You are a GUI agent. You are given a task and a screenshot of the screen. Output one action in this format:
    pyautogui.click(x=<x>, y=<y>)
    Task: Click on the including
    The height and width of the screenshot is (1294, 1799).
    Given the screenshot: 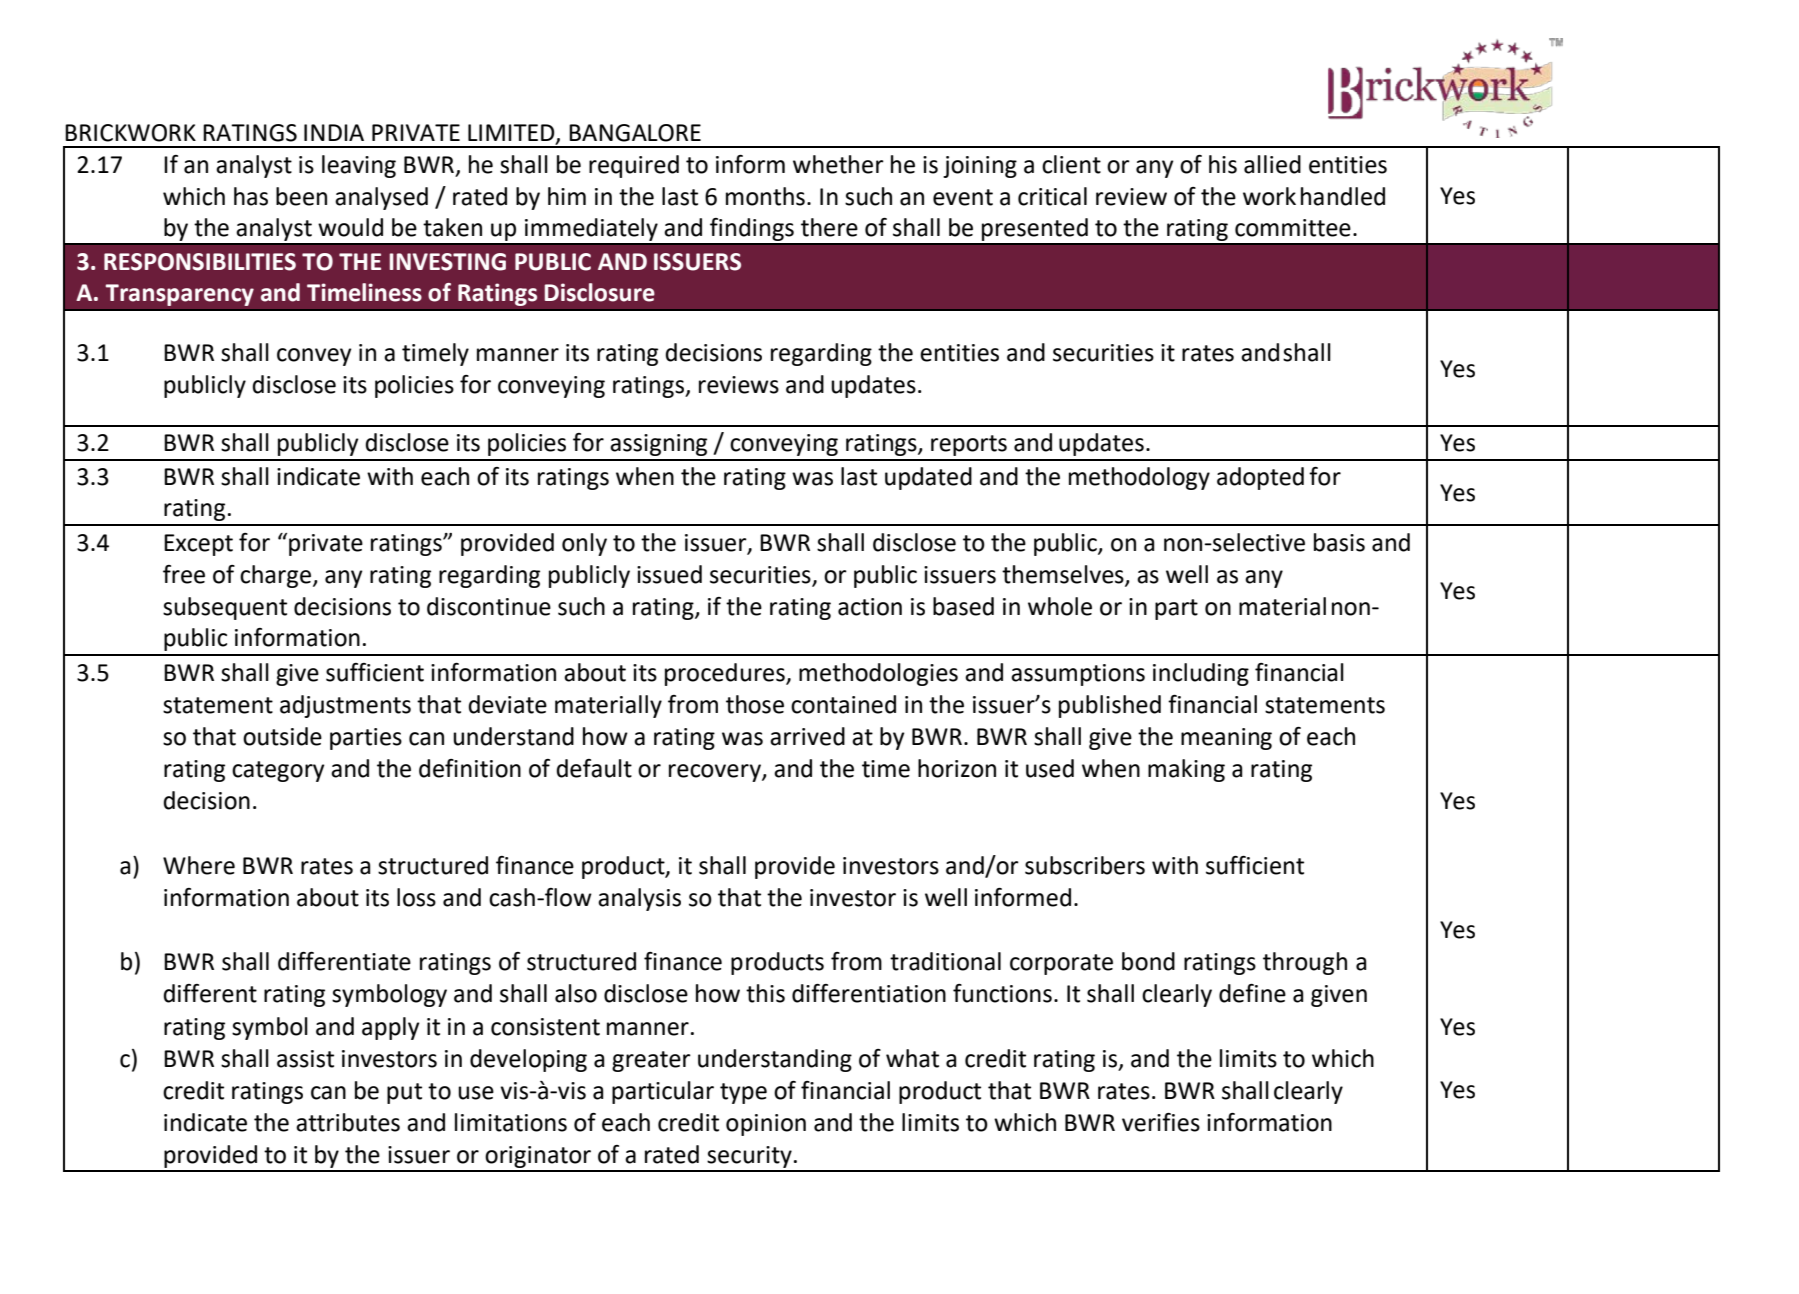 What is the action you would take?
    pyautogui.click(x=1201, y=674)
